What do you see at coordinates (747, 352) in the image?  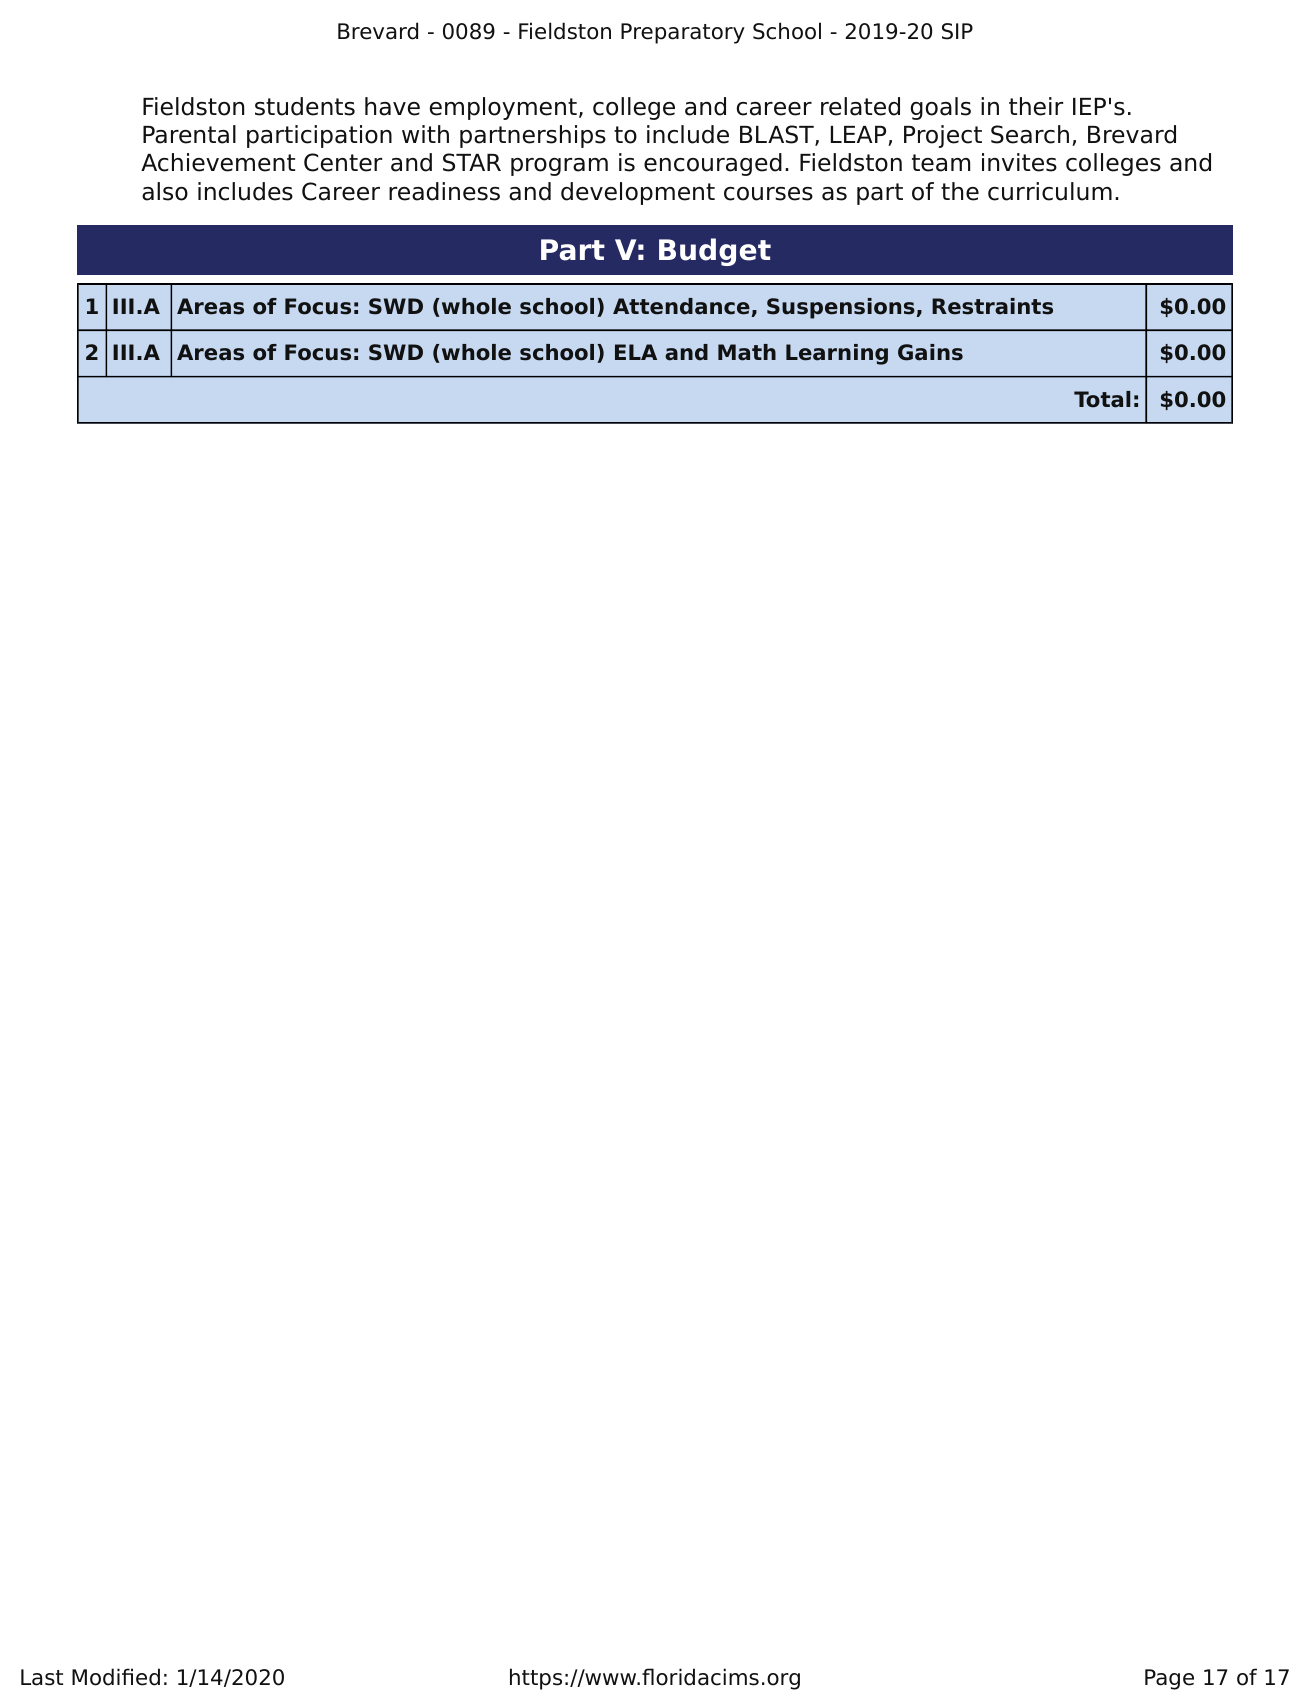 I see `Math` at bounding box center [747, 352].
